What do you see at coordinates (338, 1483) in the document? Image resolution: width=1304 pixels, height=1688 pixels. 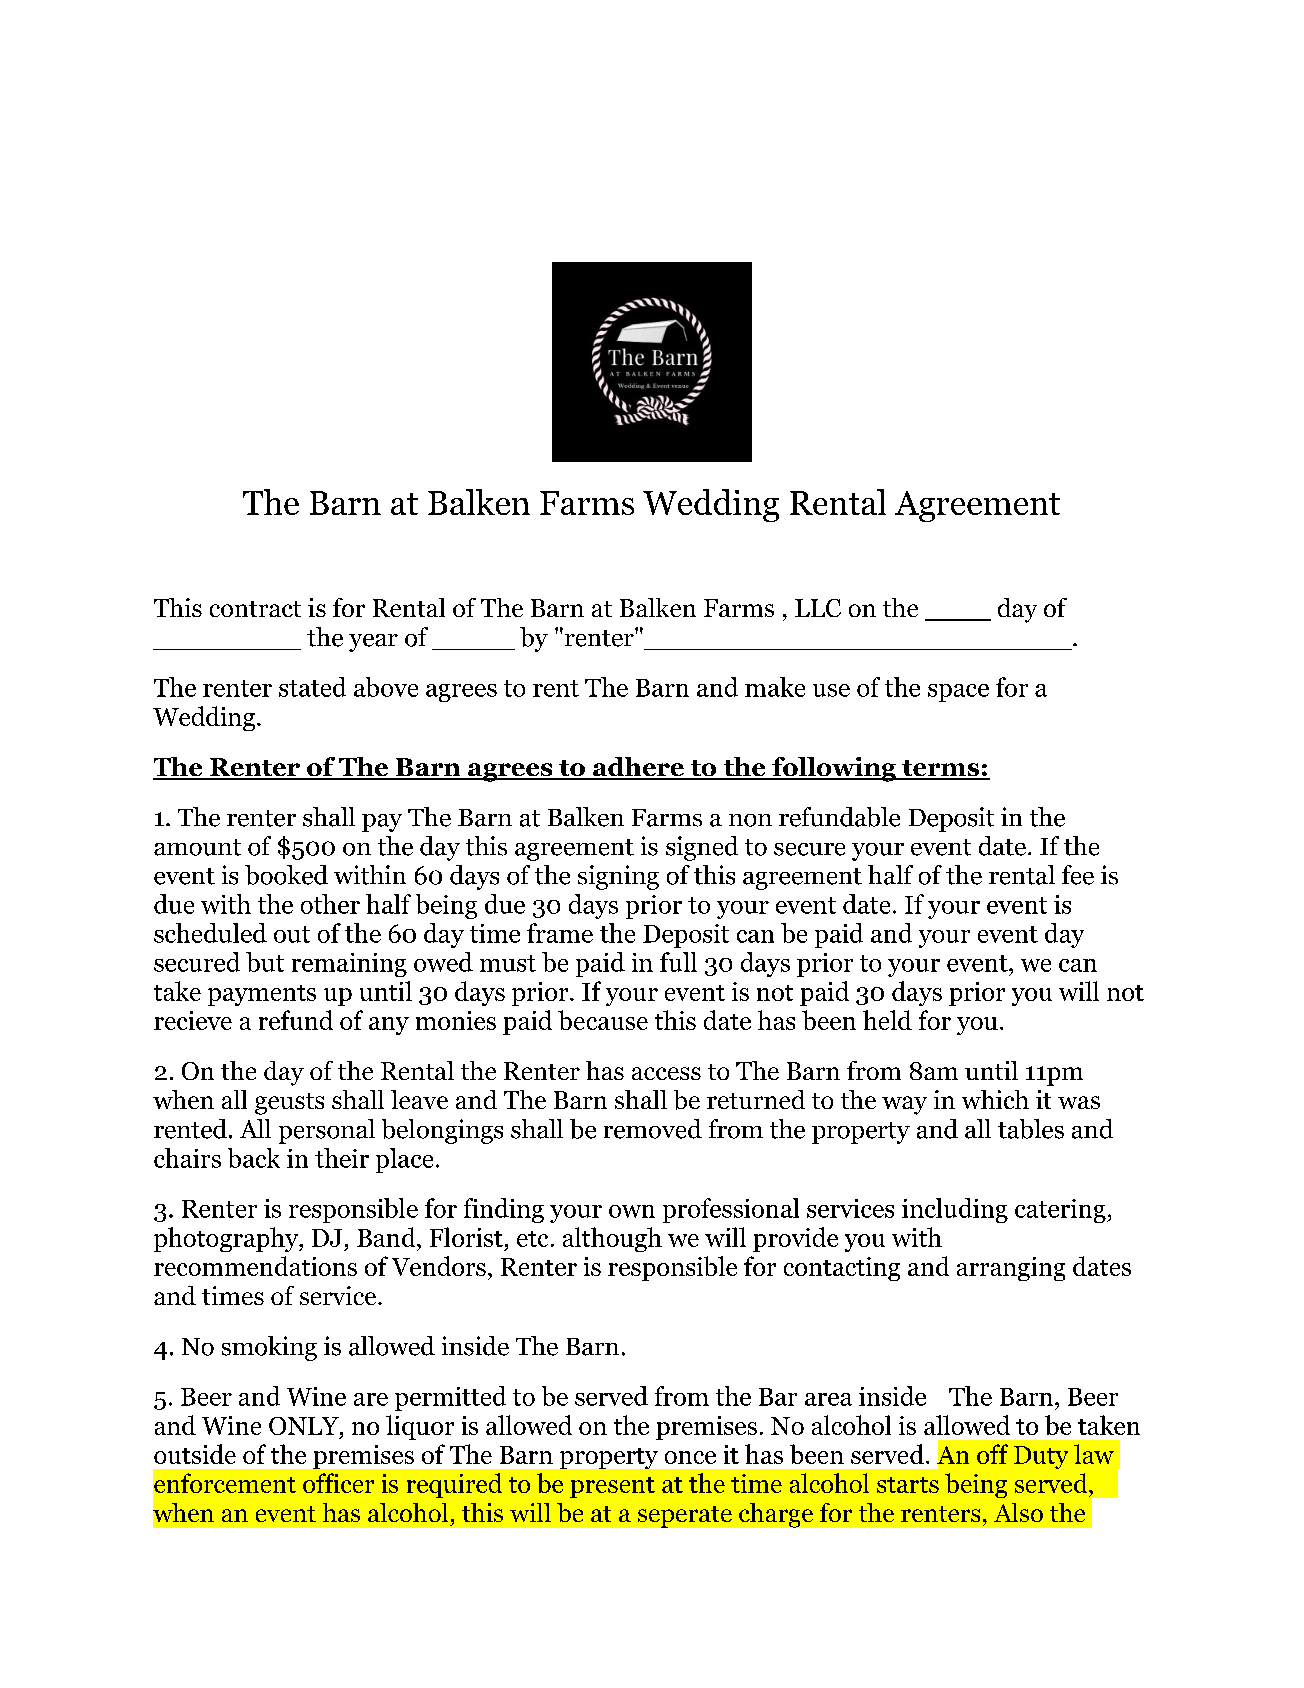 I see `officer` at bounding box center [338, 1483].
